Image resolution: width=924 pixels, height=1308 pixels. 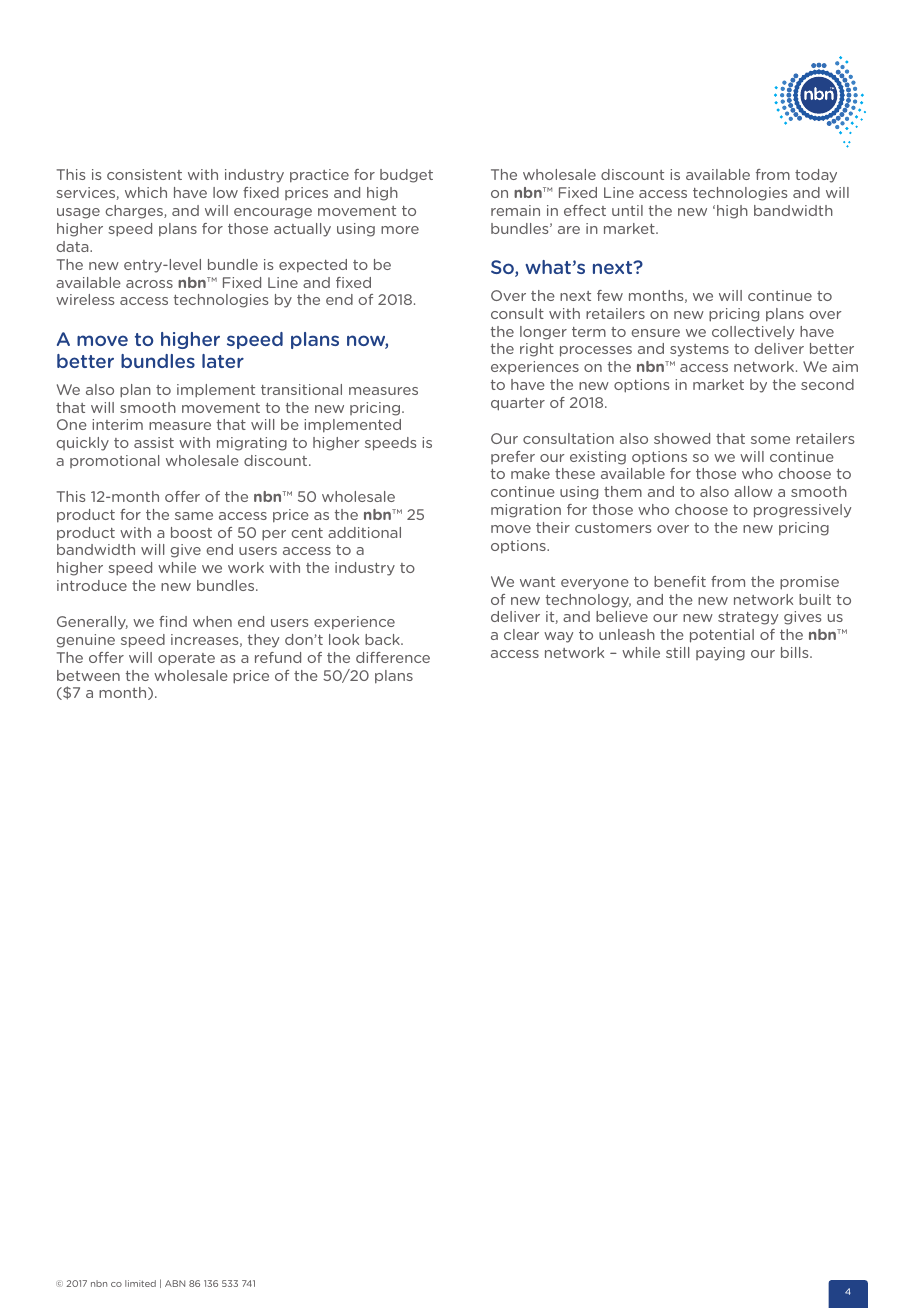 I want to click on promise, so click(x=809, y=583).
